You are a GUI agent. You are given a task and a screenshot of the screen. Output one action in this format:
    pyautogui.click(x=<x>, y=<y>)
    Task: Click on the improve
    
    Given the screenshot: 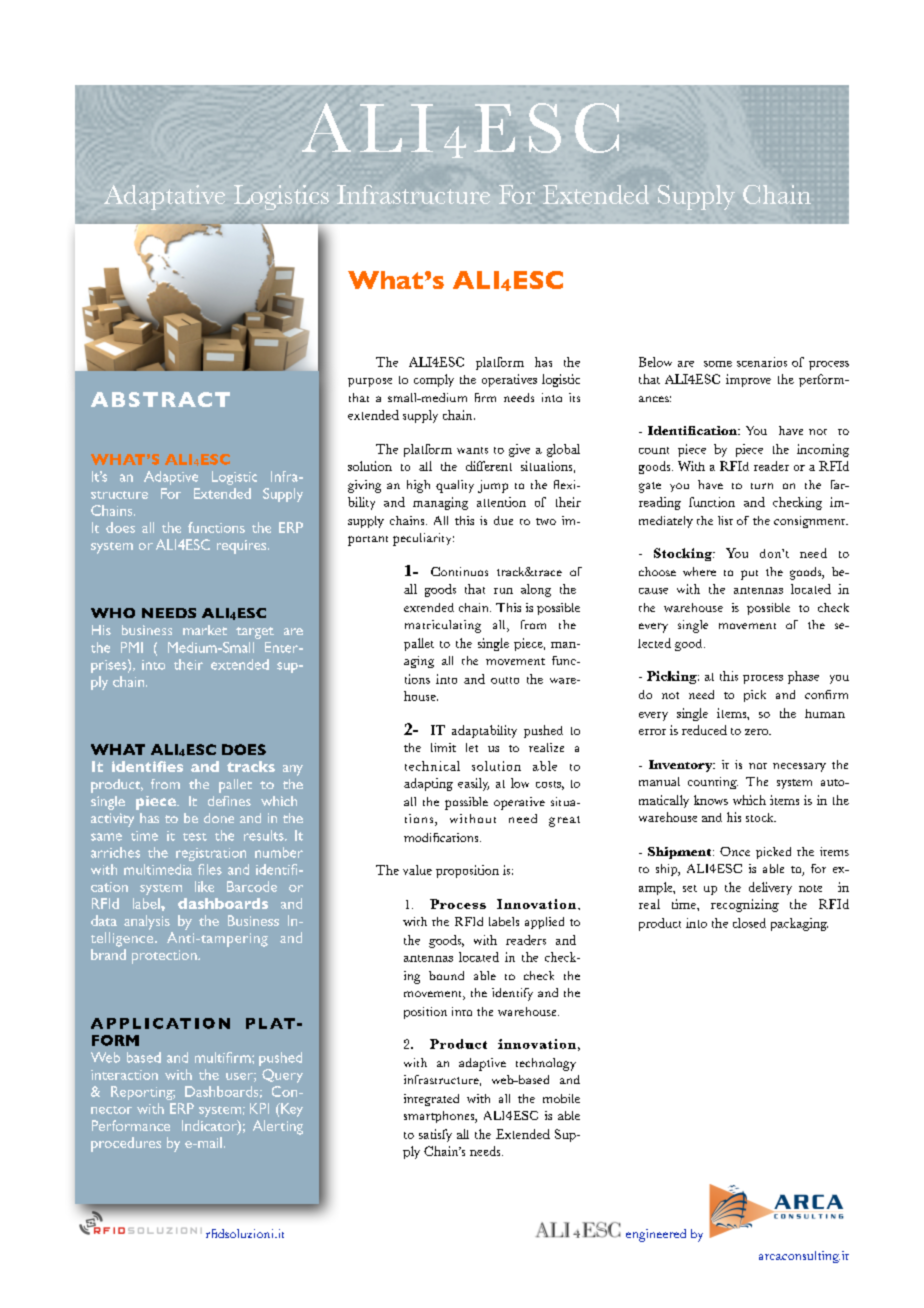 What is the action you would take?
    pyautogui.click(x=748, y=380)
